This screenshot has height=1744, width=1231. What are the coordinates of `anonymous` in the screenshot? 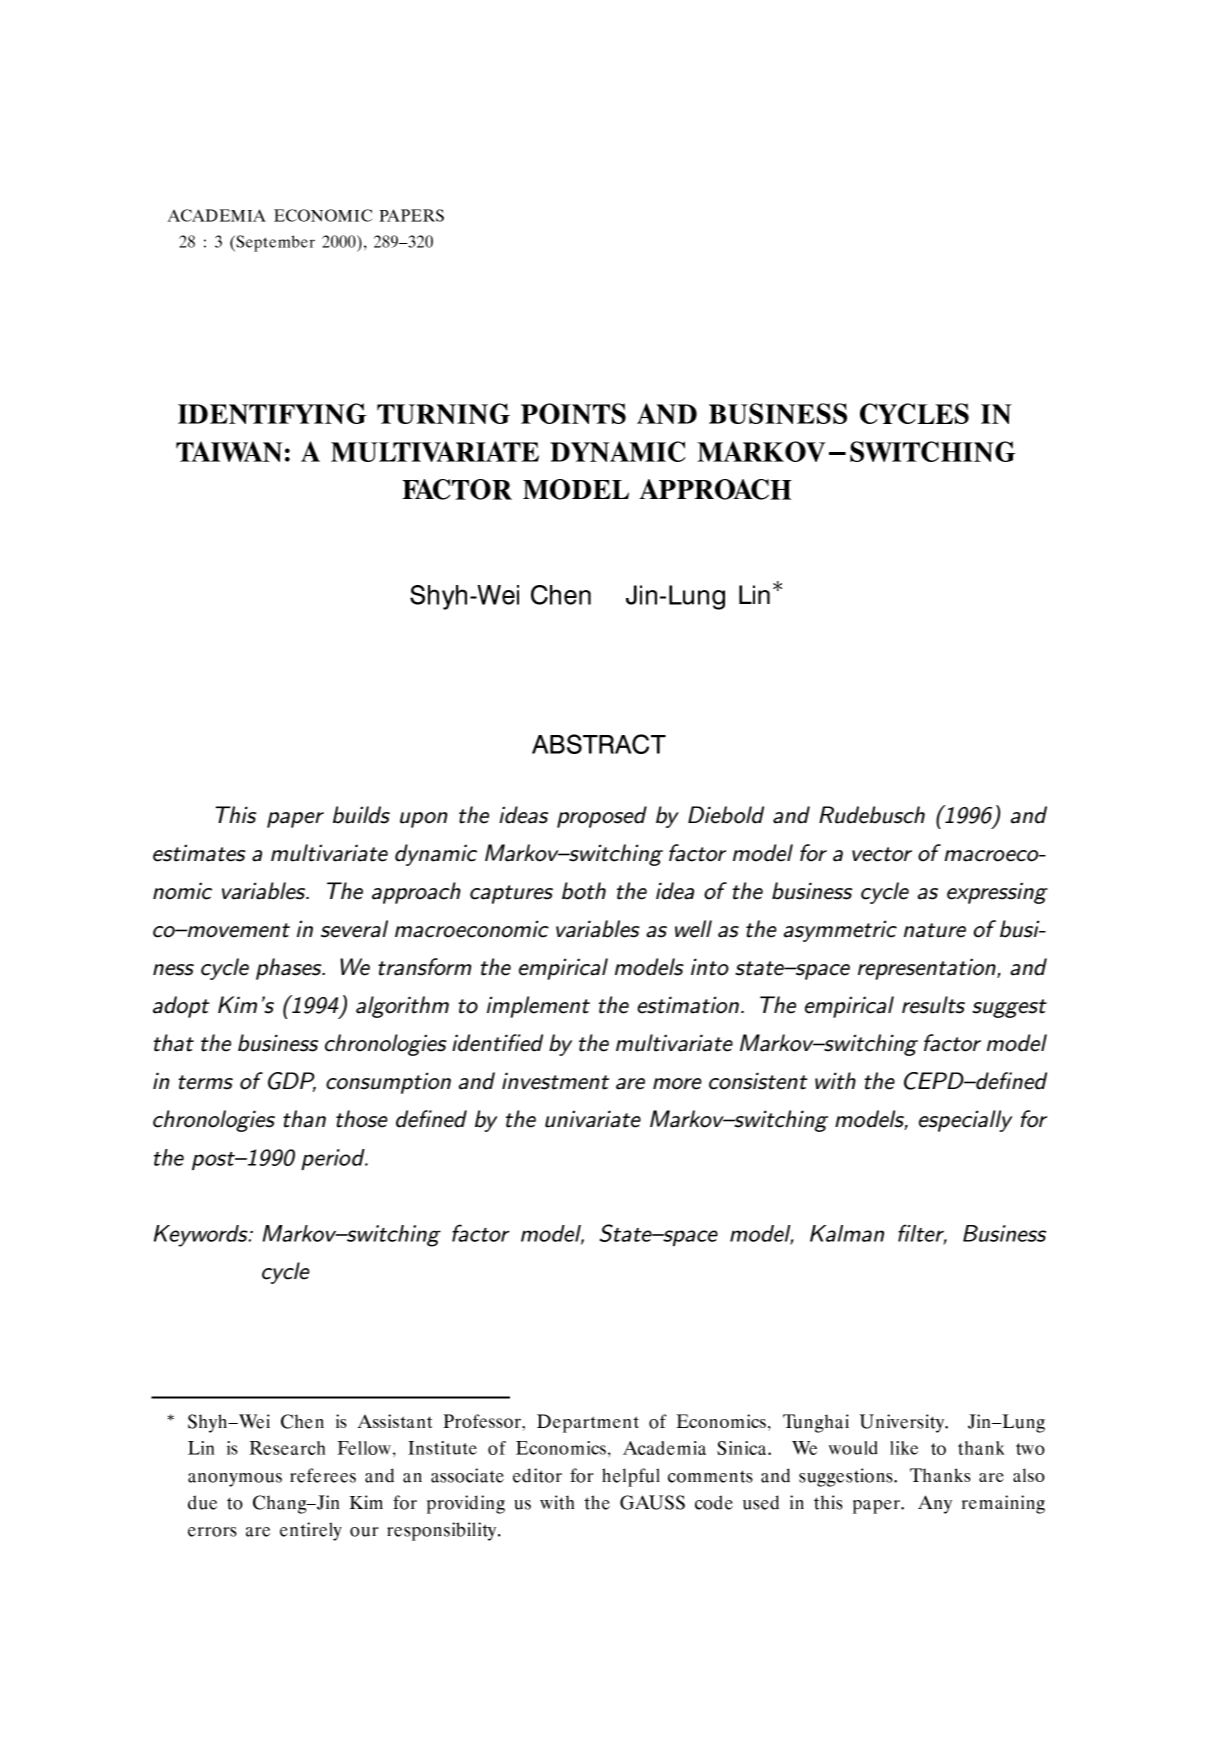 It's located at (235, 1480).
